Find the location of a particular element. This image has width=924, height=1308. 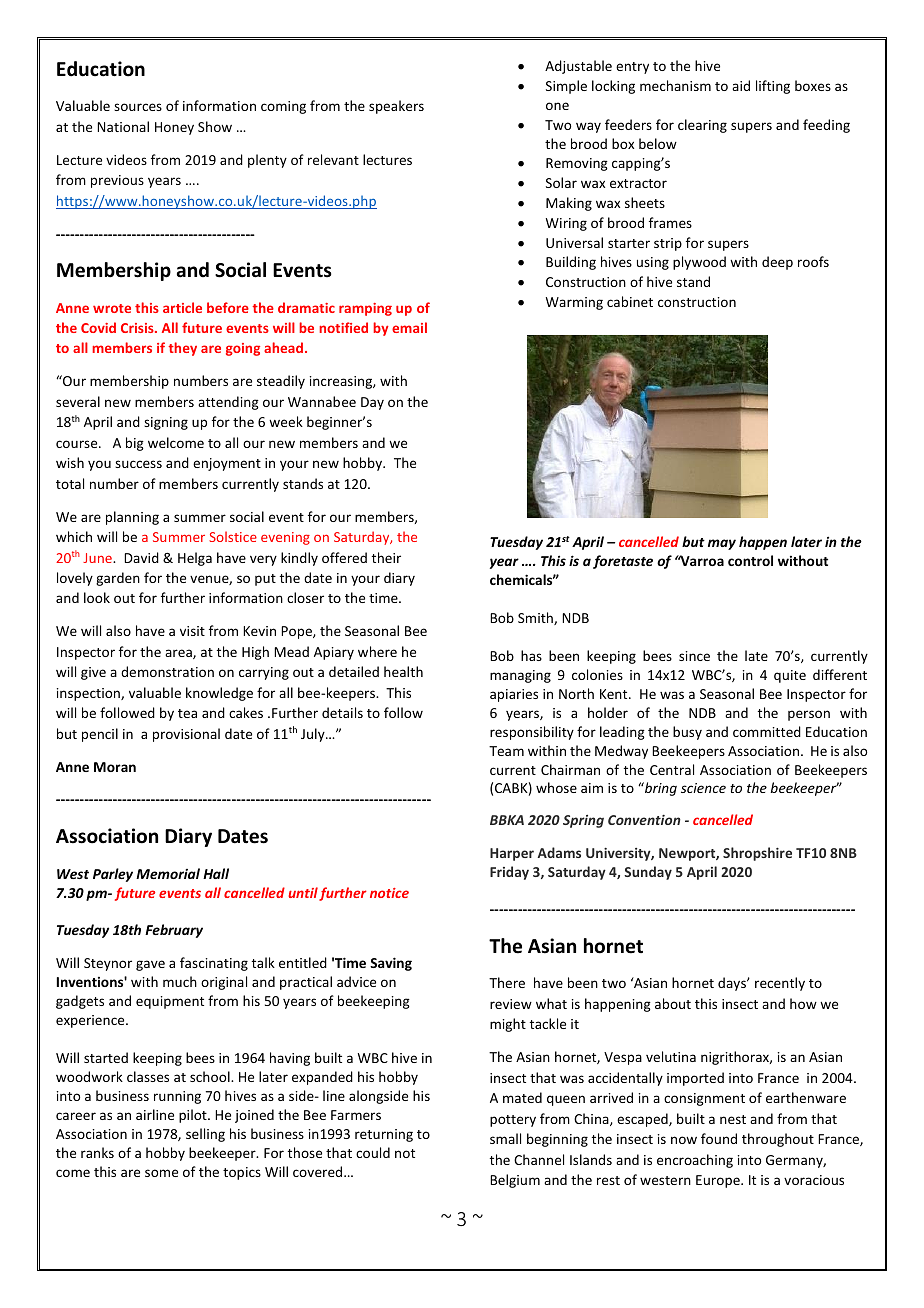

some is located at coordinates (161, 1173).
